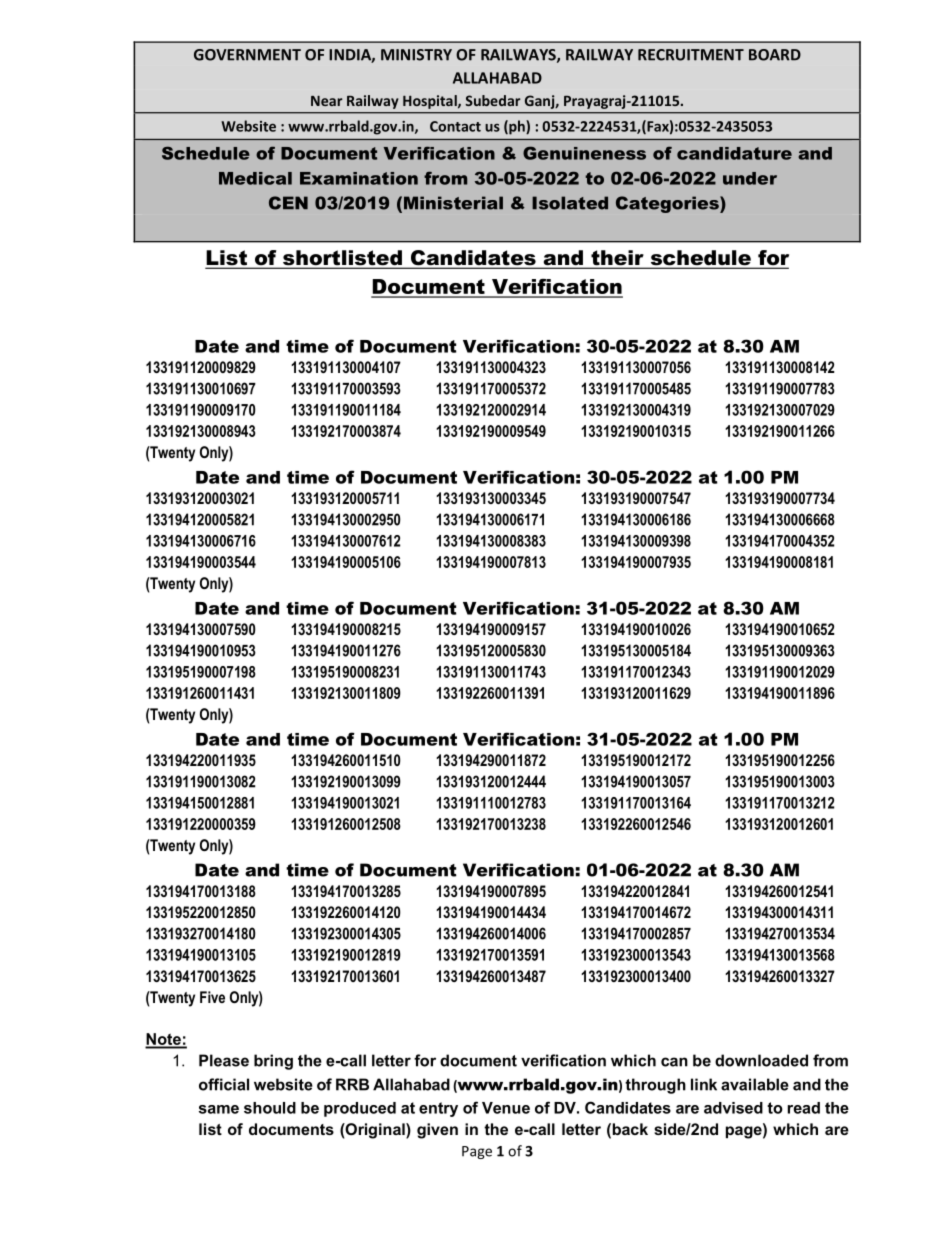 This screenshot has height=1233, width=952. I want to click on official, so click(224, 1084).
